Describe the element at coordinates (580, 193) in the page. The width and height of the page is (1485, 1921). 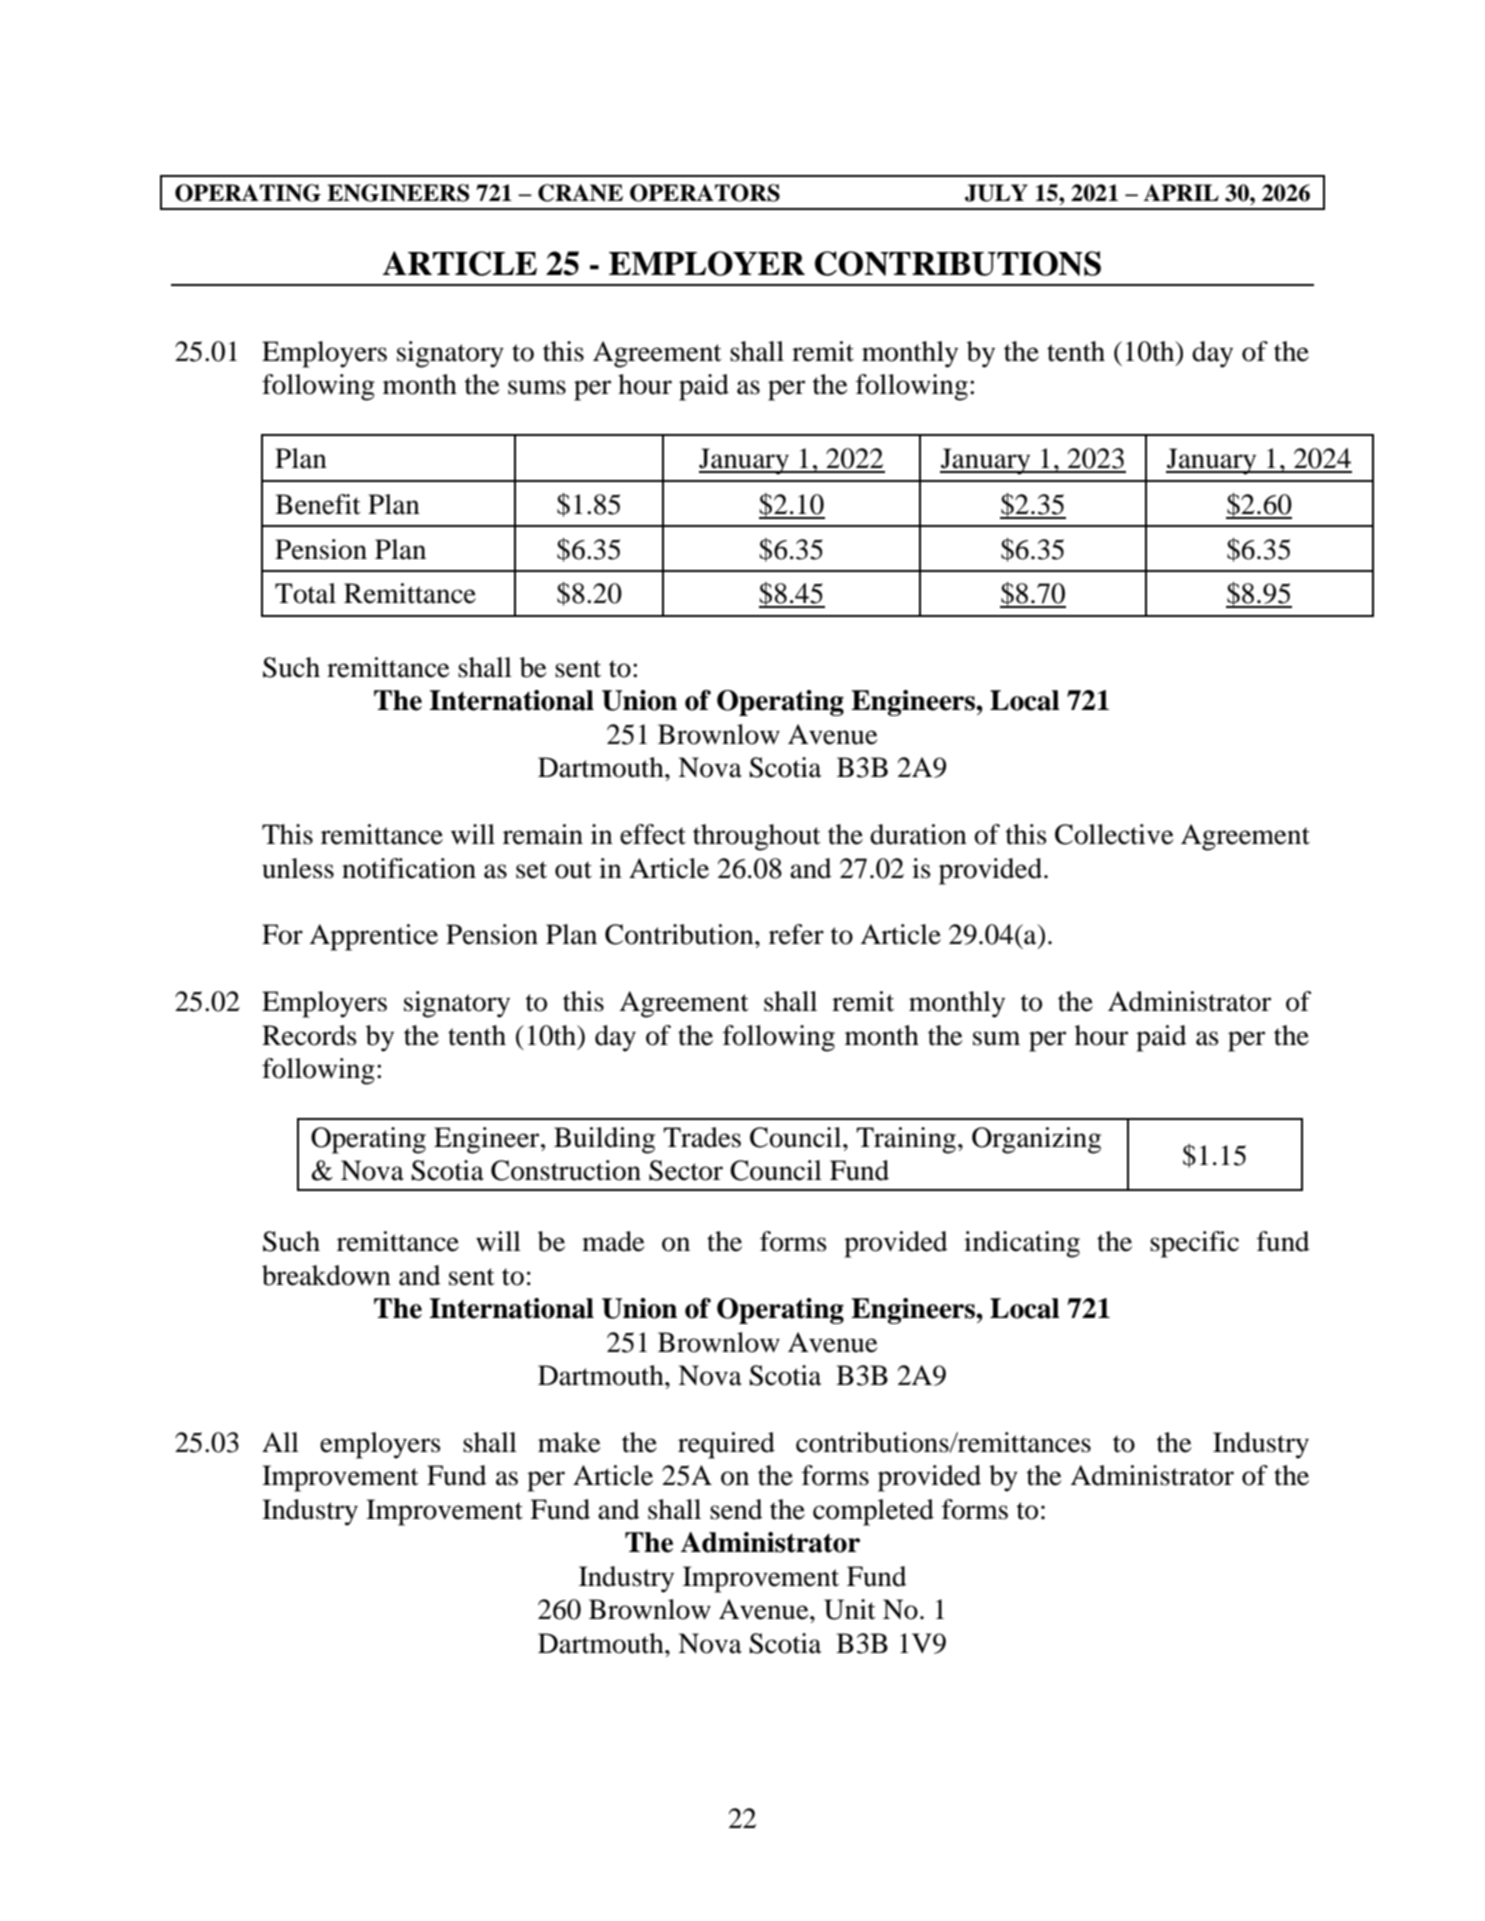
I see `CRANE` at that location.
